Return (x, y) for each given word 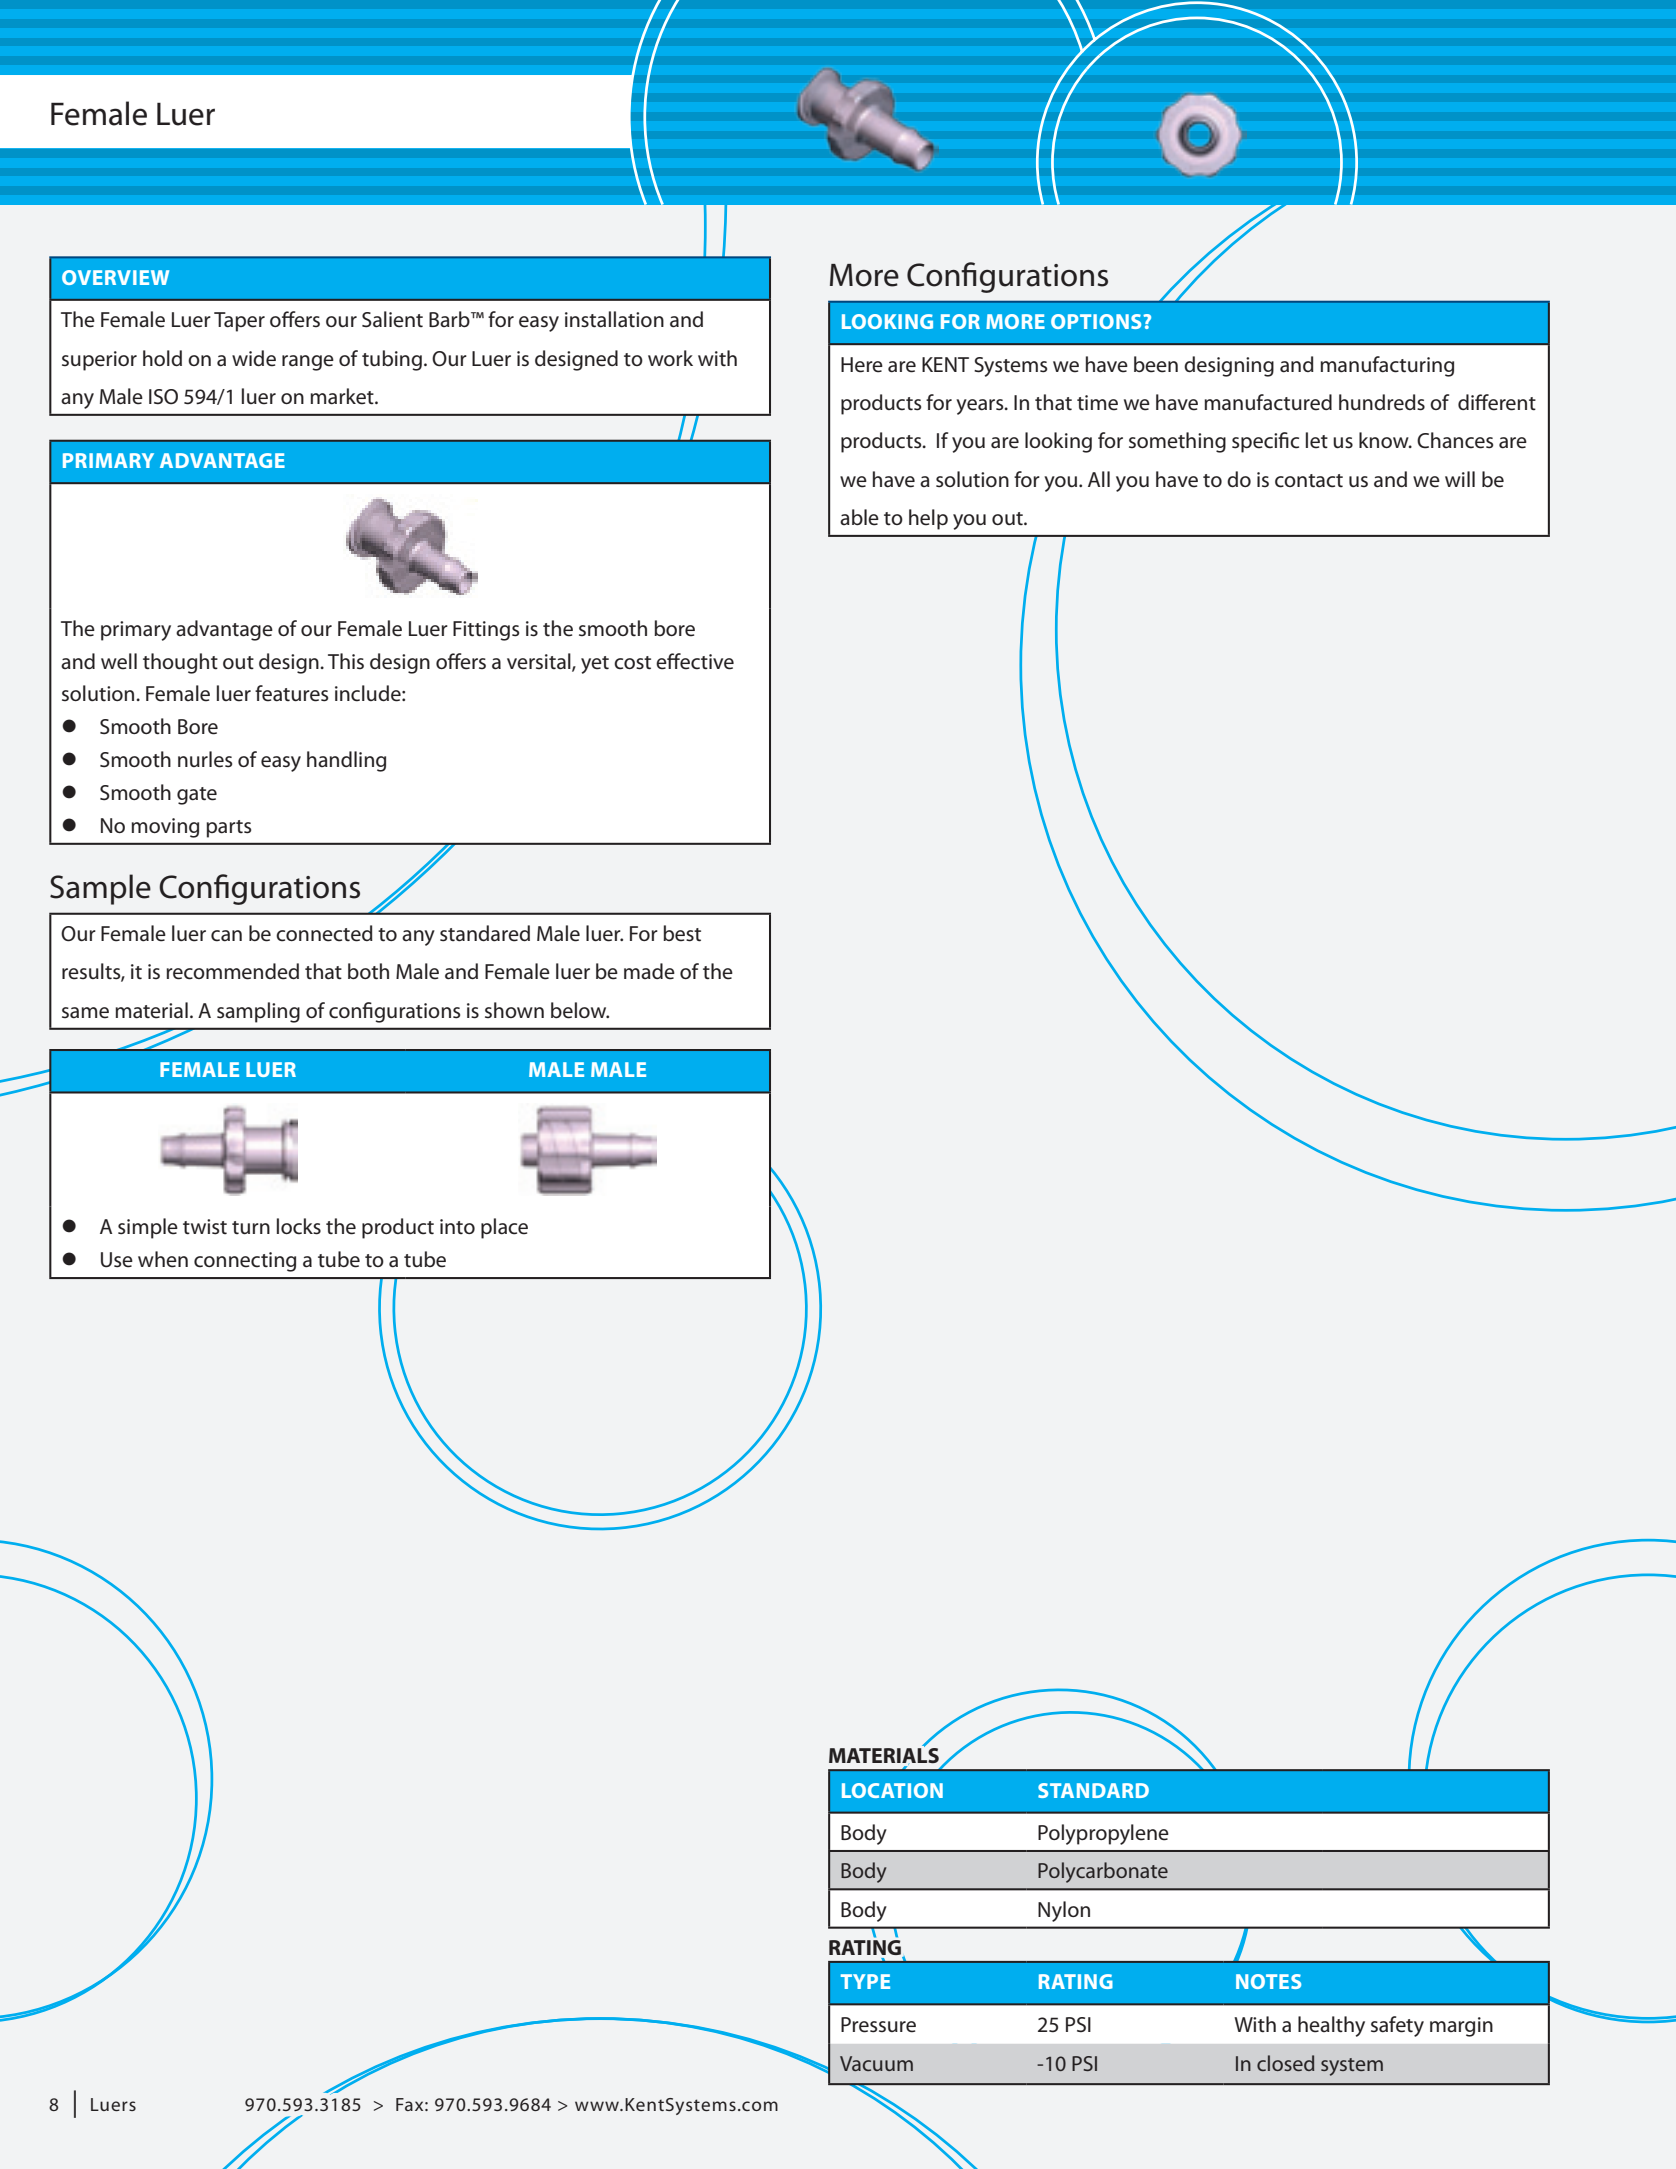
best (682, 933)
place (504, 1228)
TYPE (865, 1981)
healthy (1331, 2026)
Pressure (878, 2025)
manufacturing (1387, 366)
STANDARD (1093, 1790)
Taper (239, 322)
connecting (245, 1262)
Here (862, 365)
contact (1309, 481)
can (226, 936)
